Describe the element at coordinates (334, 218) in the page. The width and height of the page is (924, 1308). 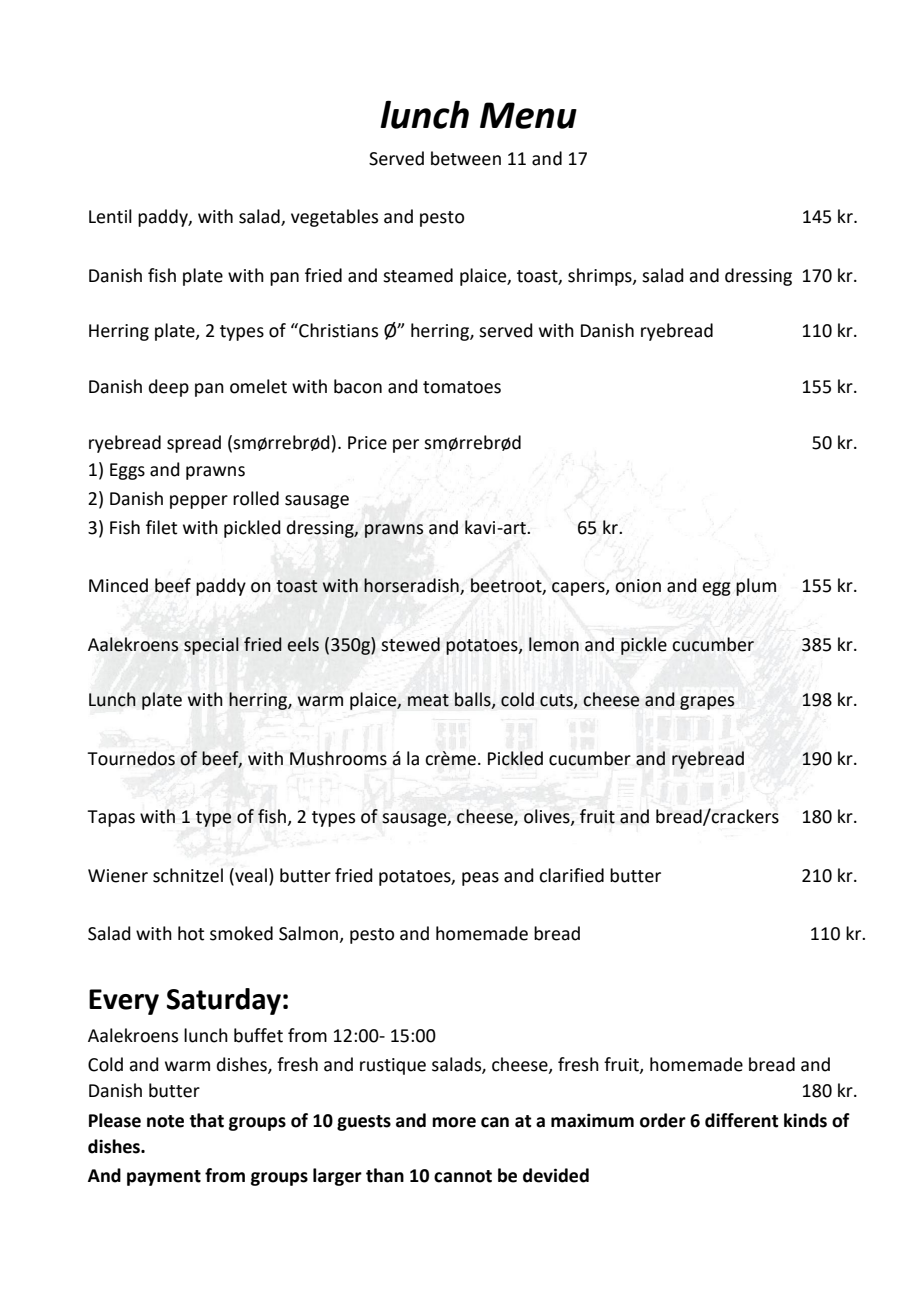
I see `vegetables` at that location.
